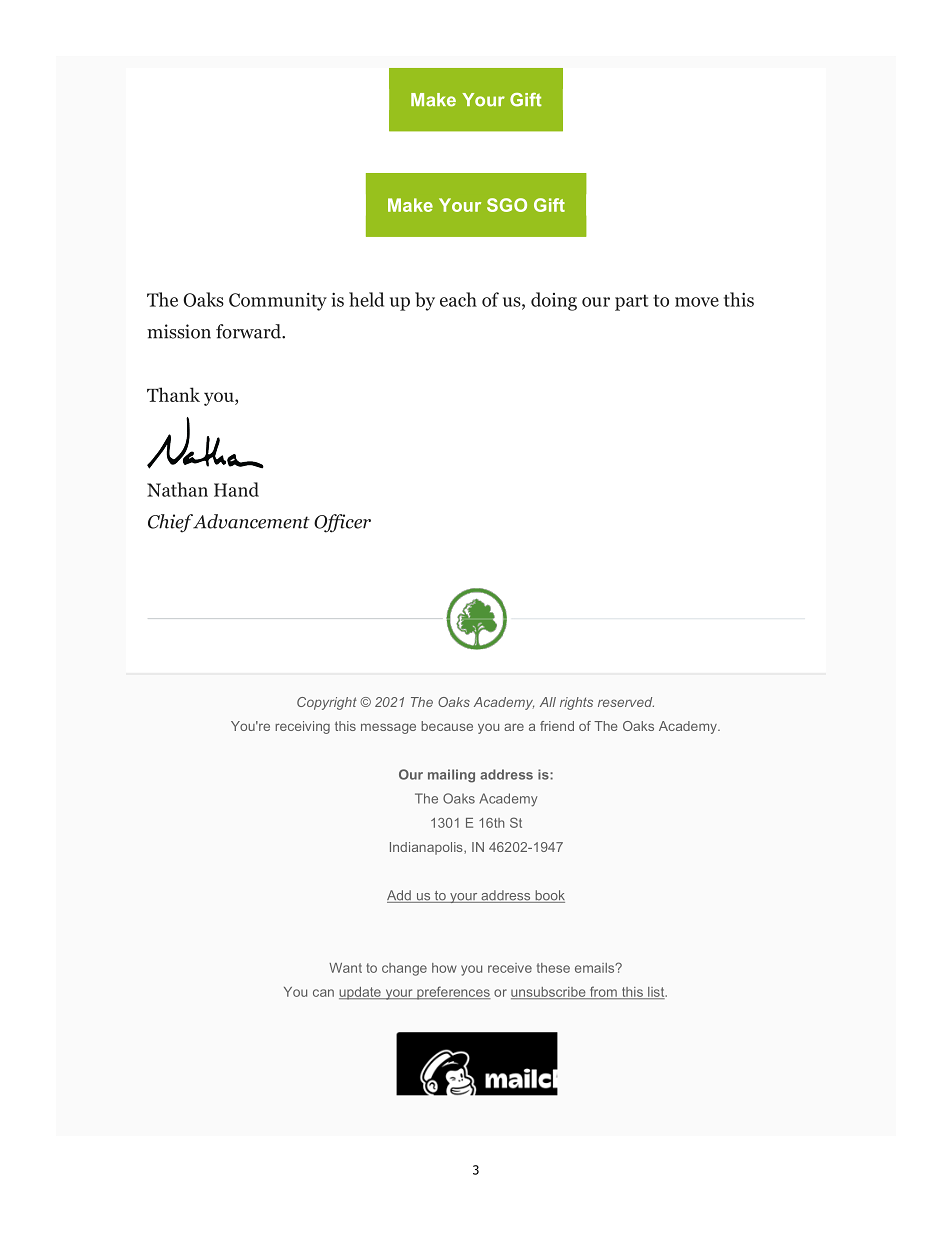  What do you see at coordinates (697, 302) in the screenshot?
I see `move` at bounding box center [697, 302].
